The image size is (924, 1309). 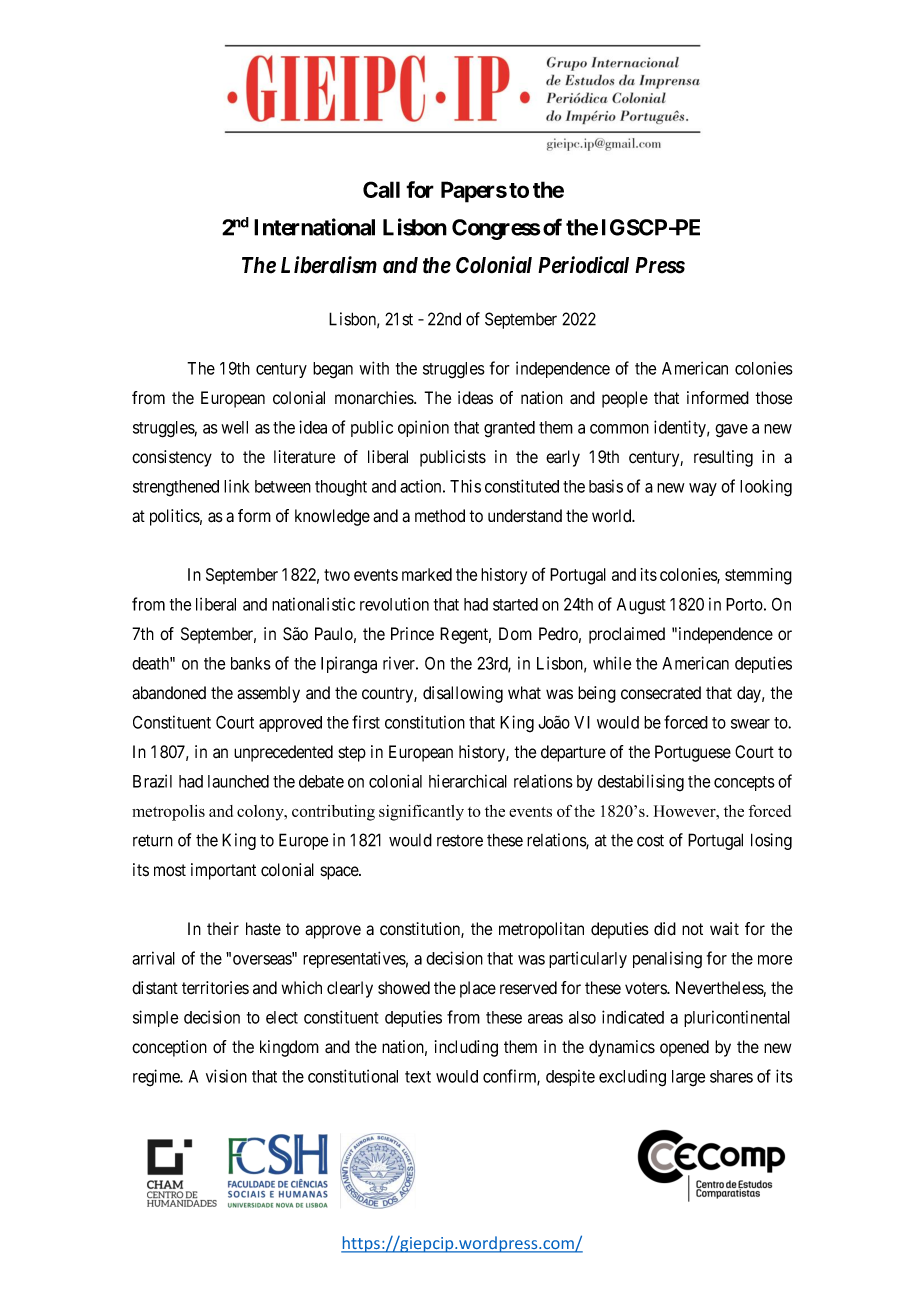 I want to click on important, so click(x=223, y=871).
